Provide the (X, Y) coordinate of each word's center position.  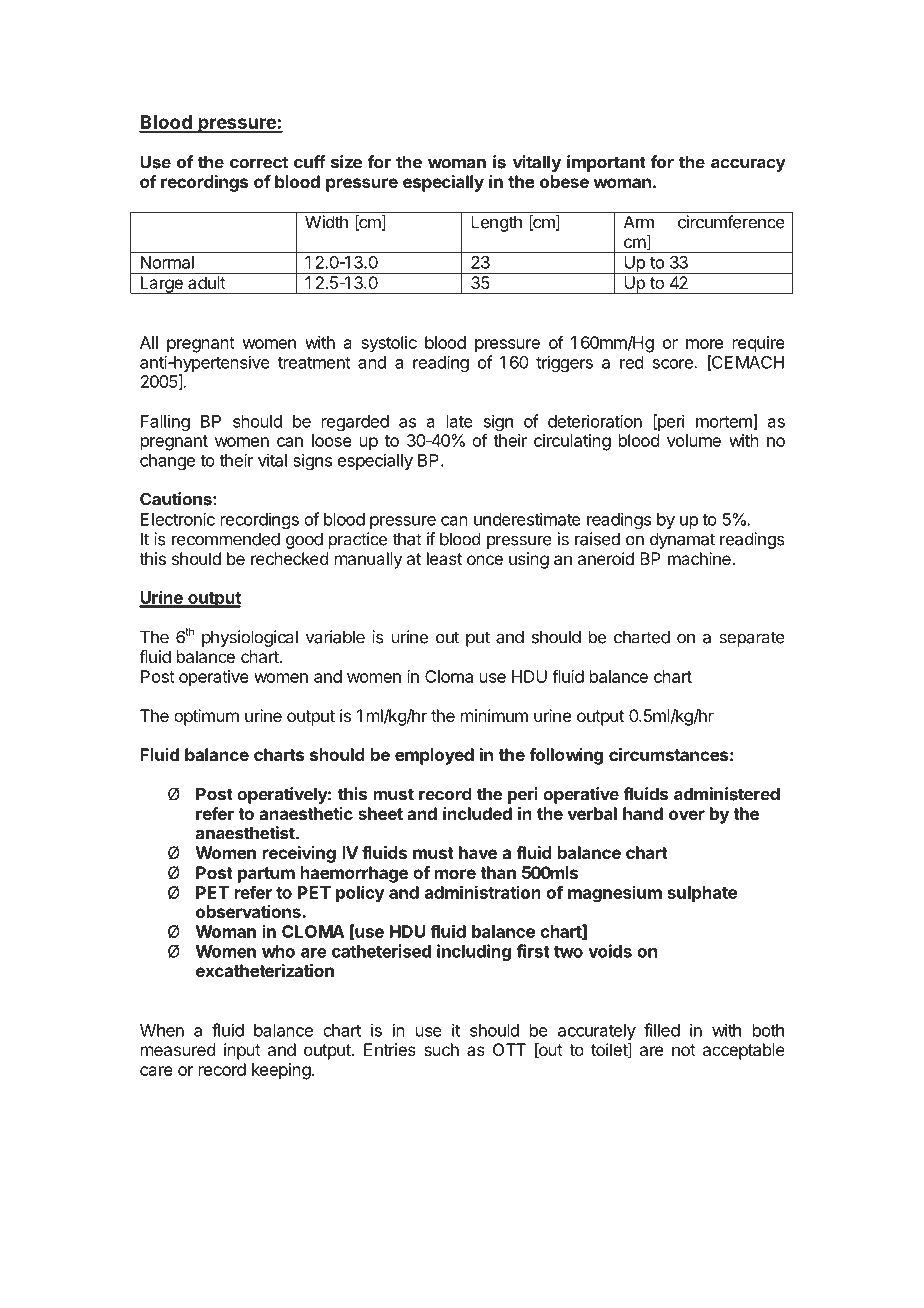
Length (496, 223)
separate (752, 639)
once (485, 560)
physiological (250, 638)
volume (694, 440)
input (242, 1051)
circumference (731, 222)
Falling (165, 422)
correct (259, 162)
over (687, 815)
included (477, 813)
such (441, 1049)
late (460, 421)
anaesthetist (246, 833)
